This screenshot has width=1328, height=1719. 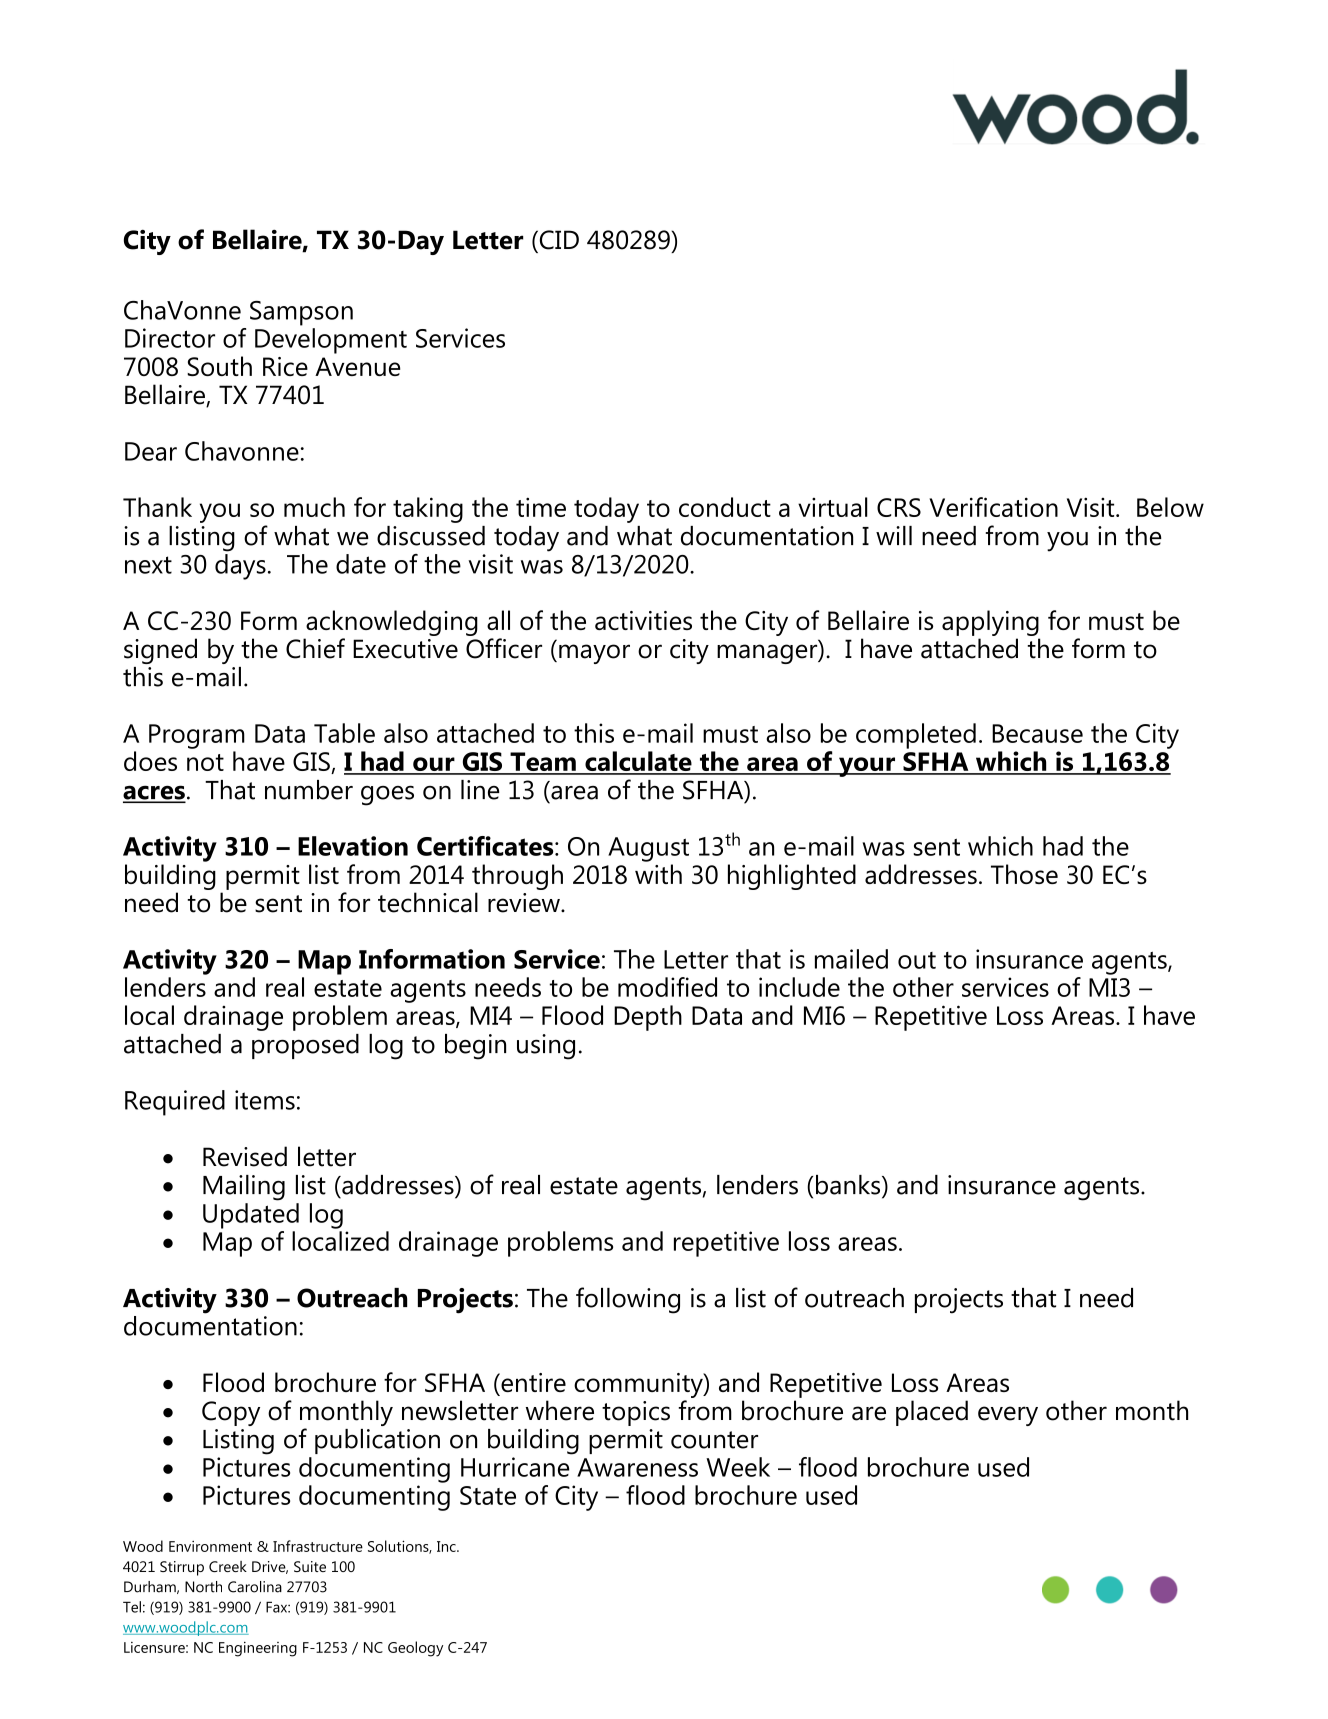 I want to click on Carolina, so click(x=255, y=1587).
